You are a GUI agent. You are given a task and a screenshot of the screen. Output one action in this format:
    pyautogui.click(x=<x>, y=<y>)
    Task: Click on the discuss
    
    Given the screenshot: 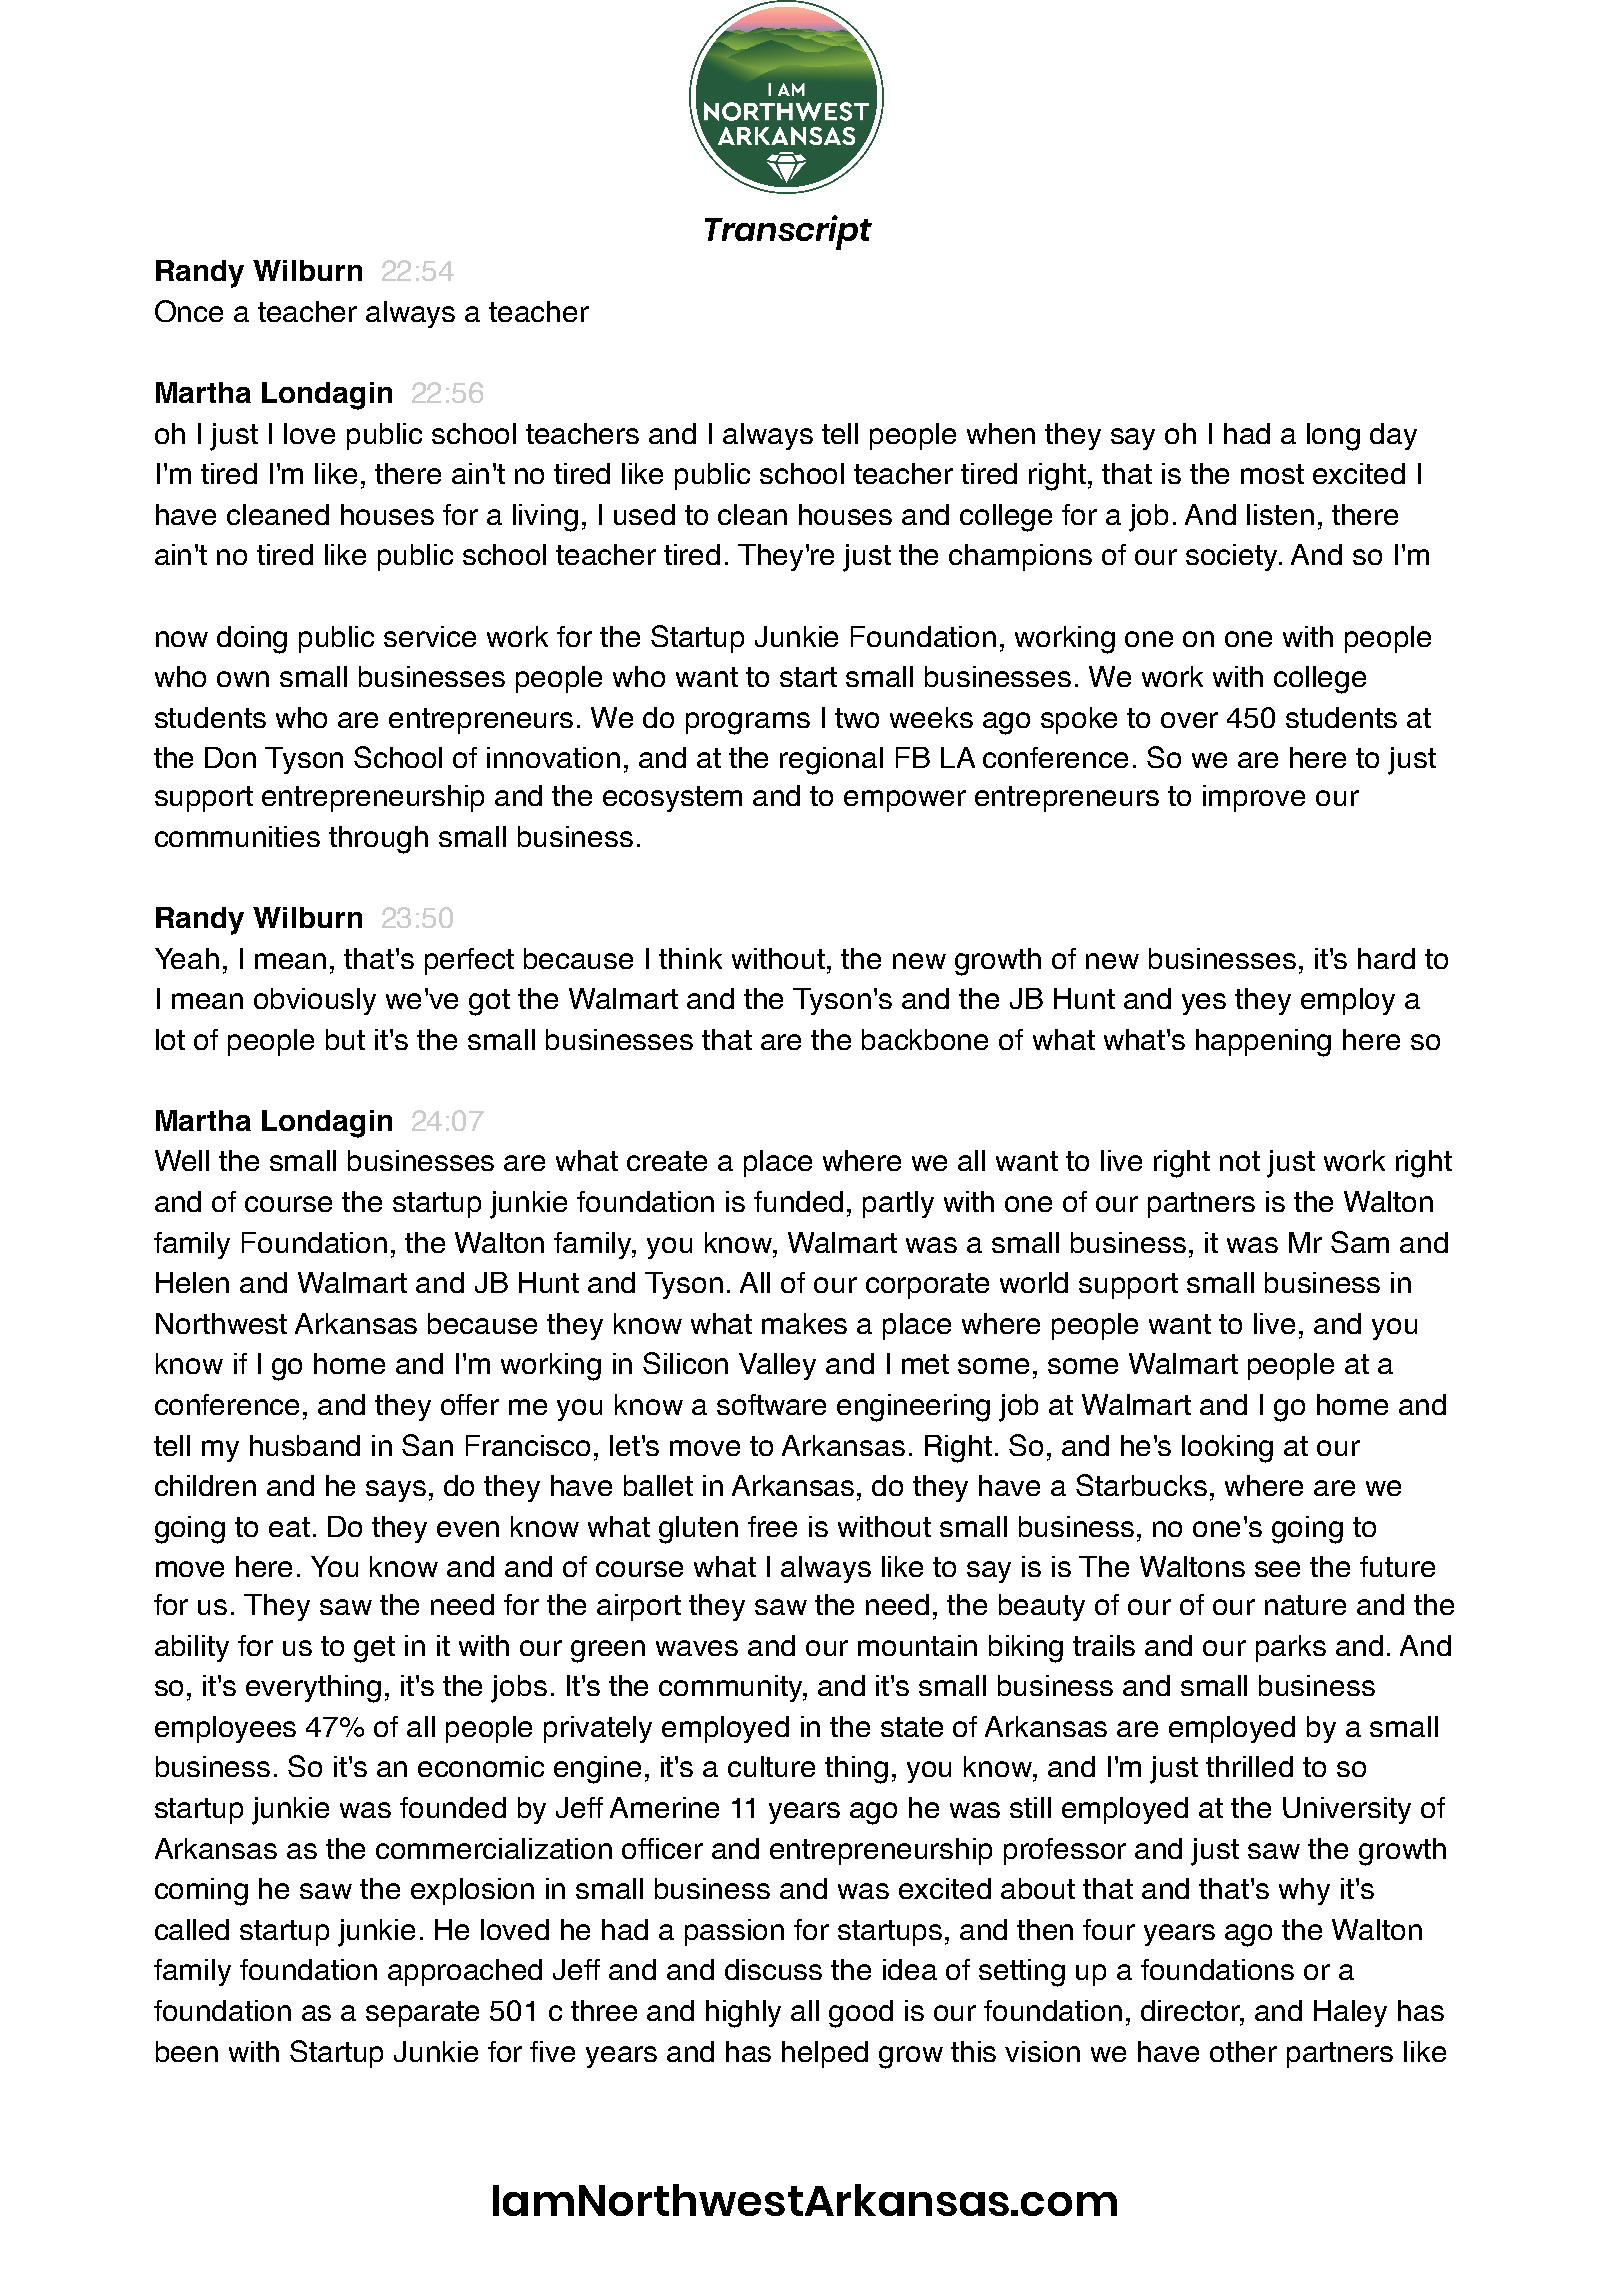 What is the action you would take?
    pyautogui.click(x=773, y=1969)
